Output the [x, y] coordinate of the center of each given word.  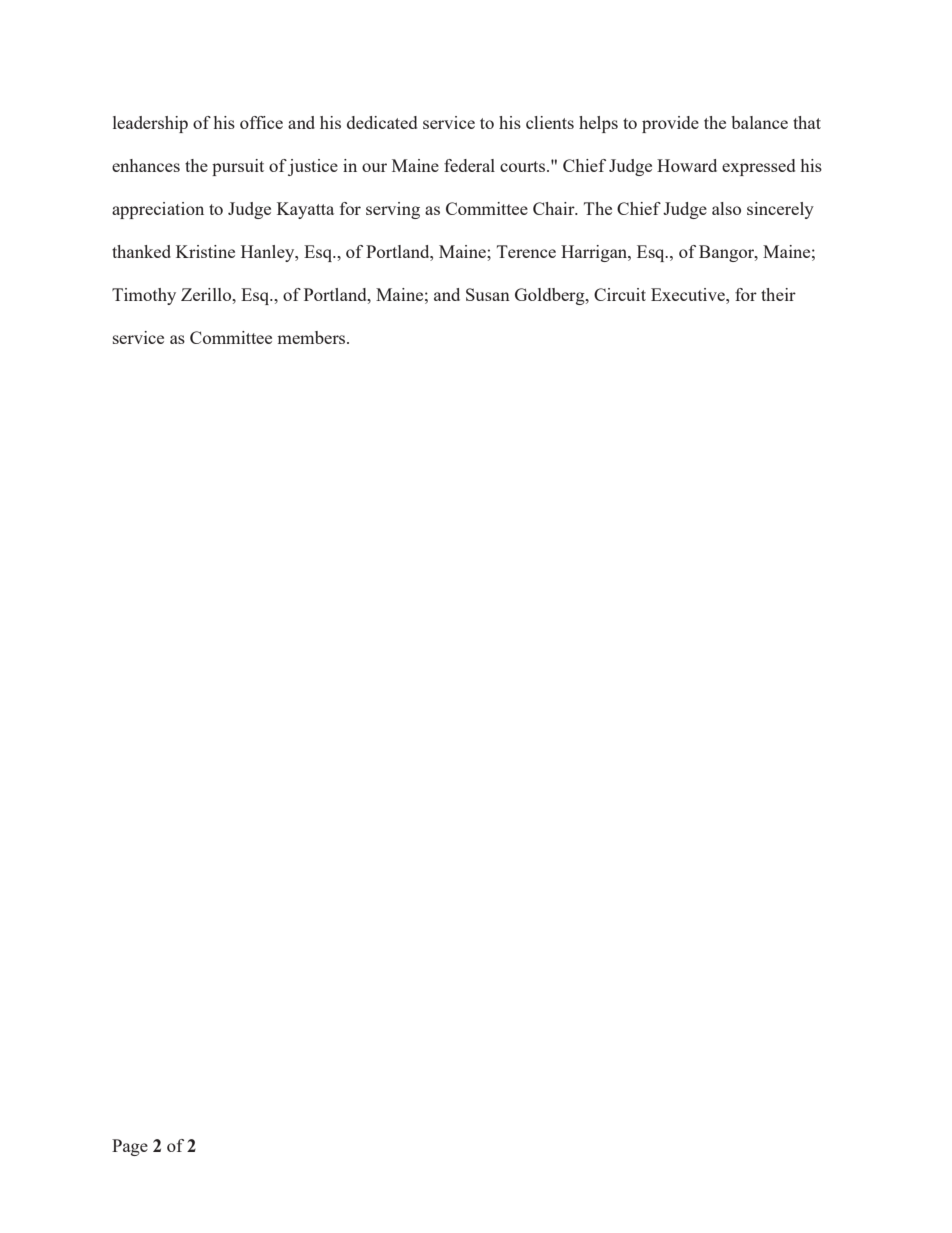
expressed [758, 167]
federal [469, 165]
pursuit [238, 167]
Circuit [620, 294]
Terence [526, 251]
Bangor [727, 253]
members [312, 337]
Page [130, 1147]
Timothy [144, 296]
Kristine [205, 251]
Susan [488, 294]
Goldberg [551, 296]
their [778, 294]
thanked [141, 251]
